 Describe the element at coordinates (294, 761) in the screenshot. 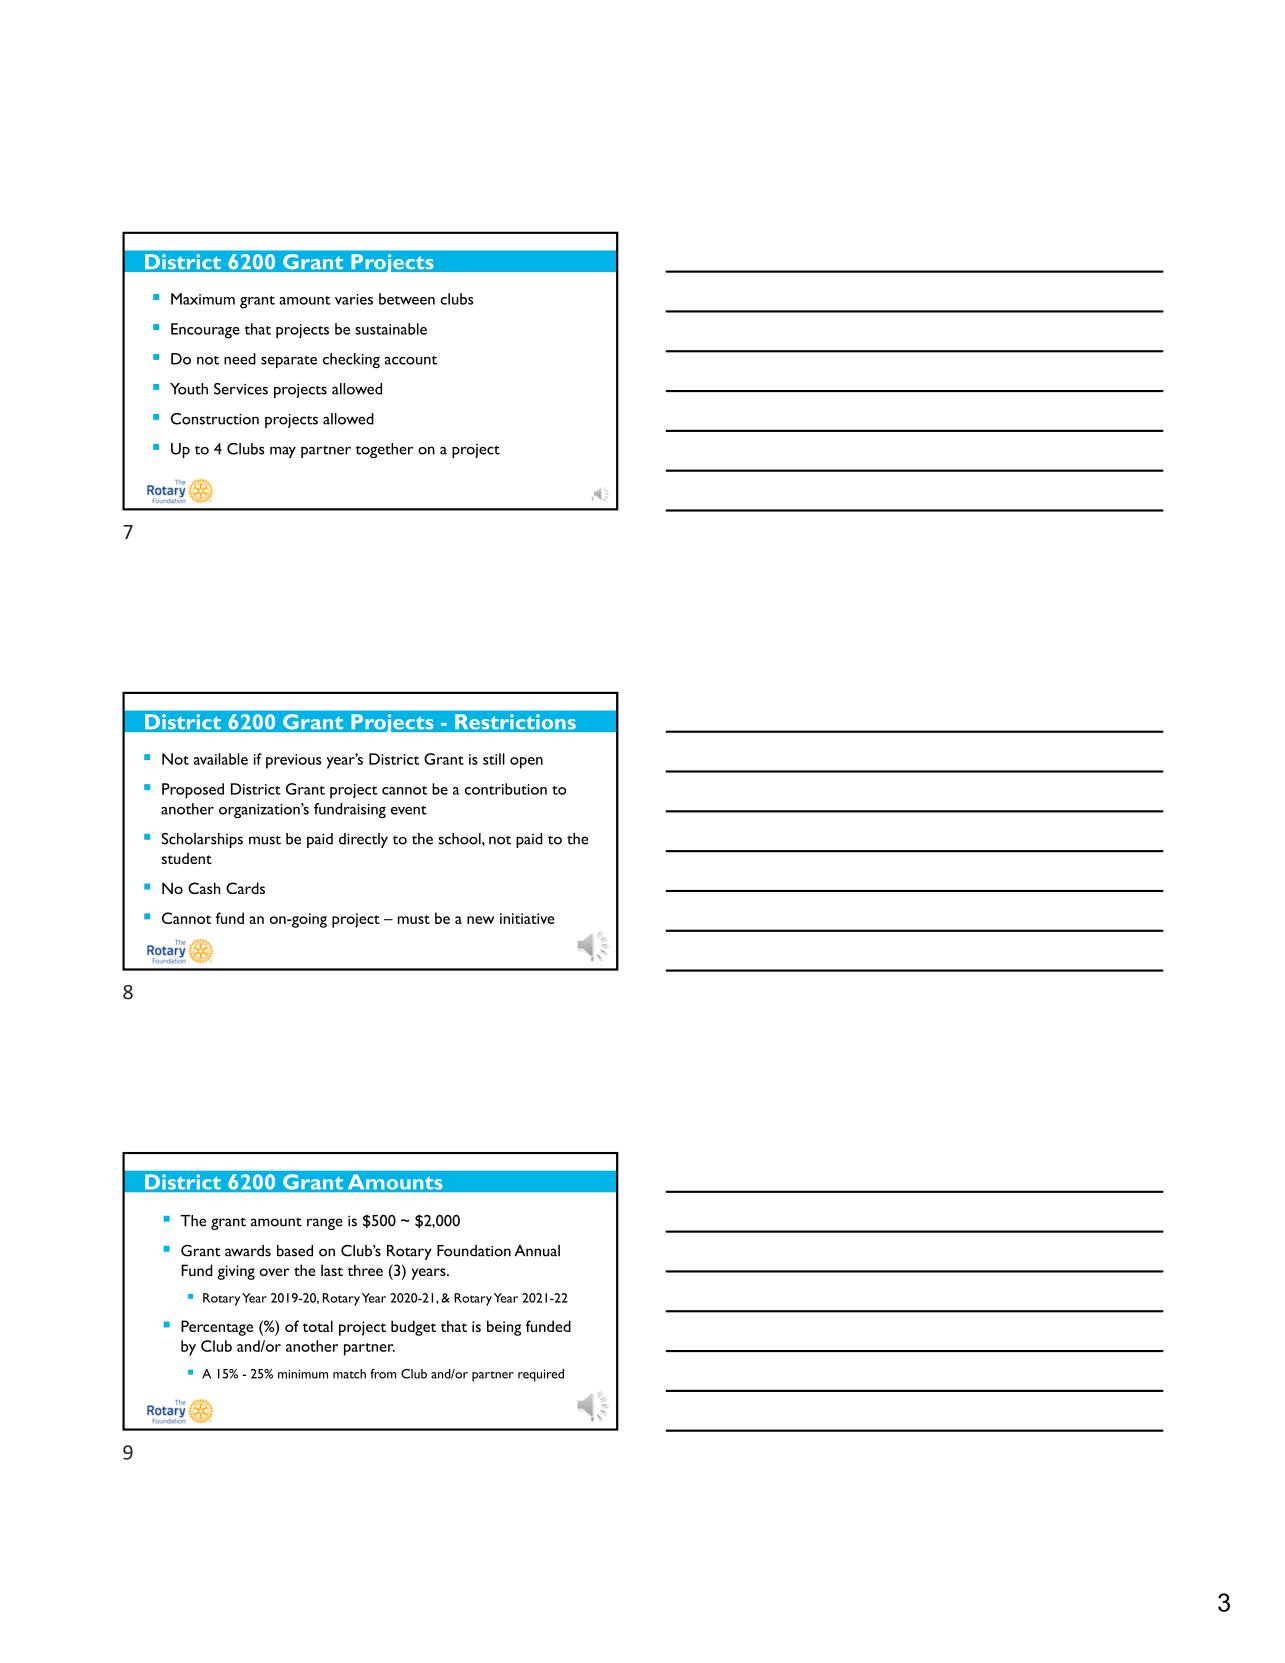

I see `previous` at that location.
